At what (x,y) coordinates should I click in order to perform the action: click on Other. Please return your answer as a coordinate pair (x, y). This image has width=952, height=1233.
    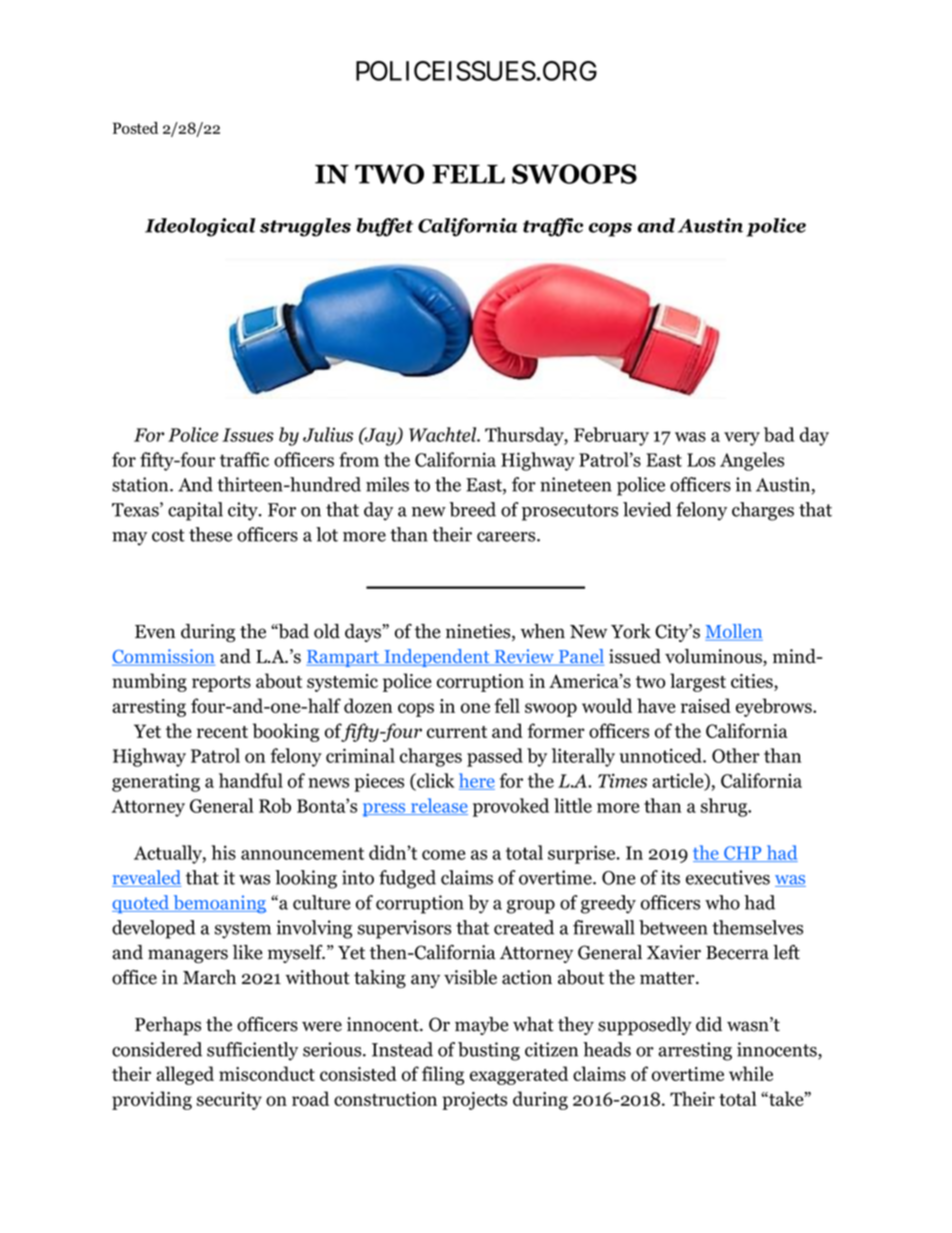
    Looking at the image, I should click on (736, 755).
